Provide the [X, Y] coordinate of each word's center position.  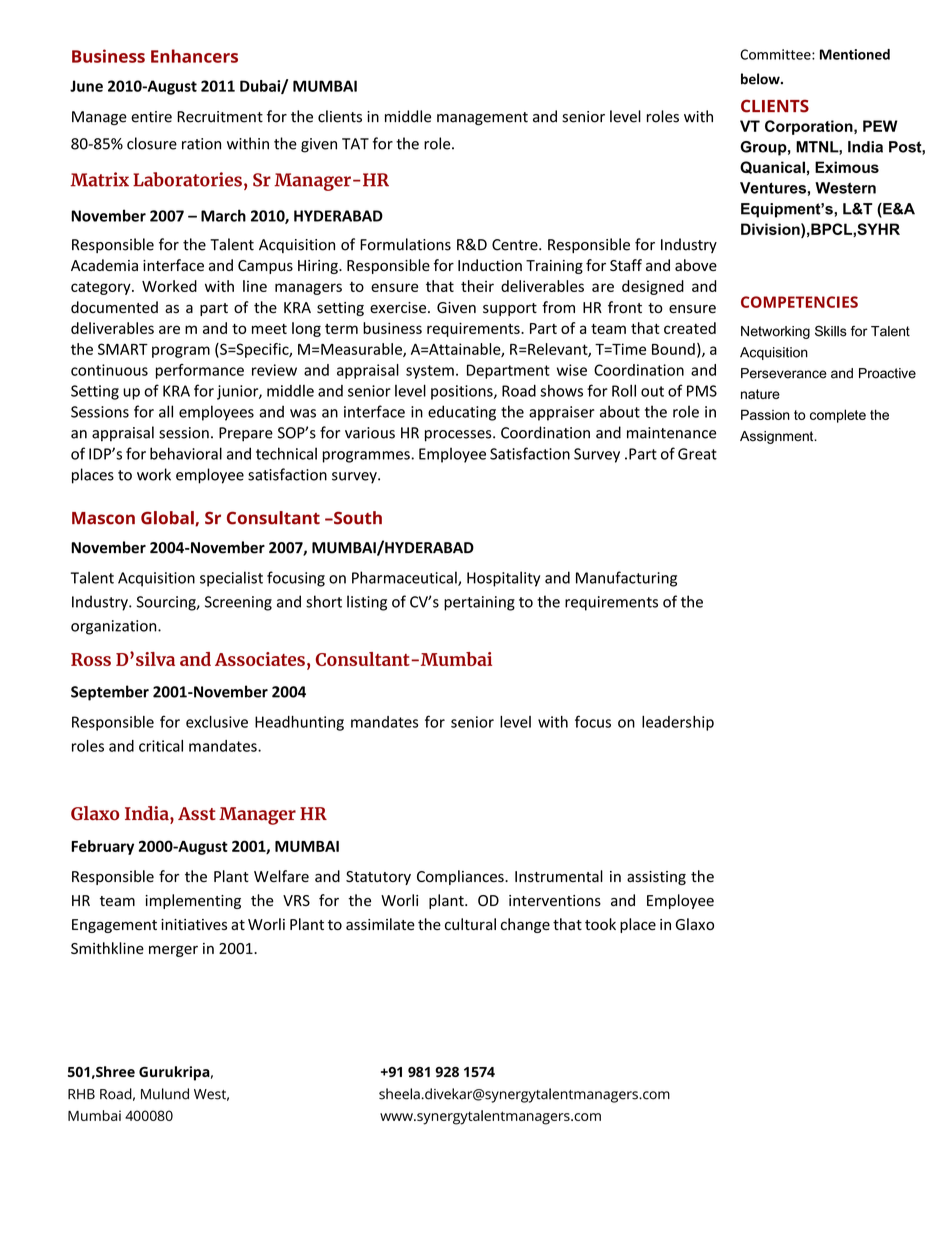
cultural [470, 924]
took [600, 924]
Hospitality [503, 579]
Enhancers [194, 56]
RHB [81, 1094]
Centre [516, 245]
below [761, 79]
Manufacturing [626, 579]
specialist [231, 579]
